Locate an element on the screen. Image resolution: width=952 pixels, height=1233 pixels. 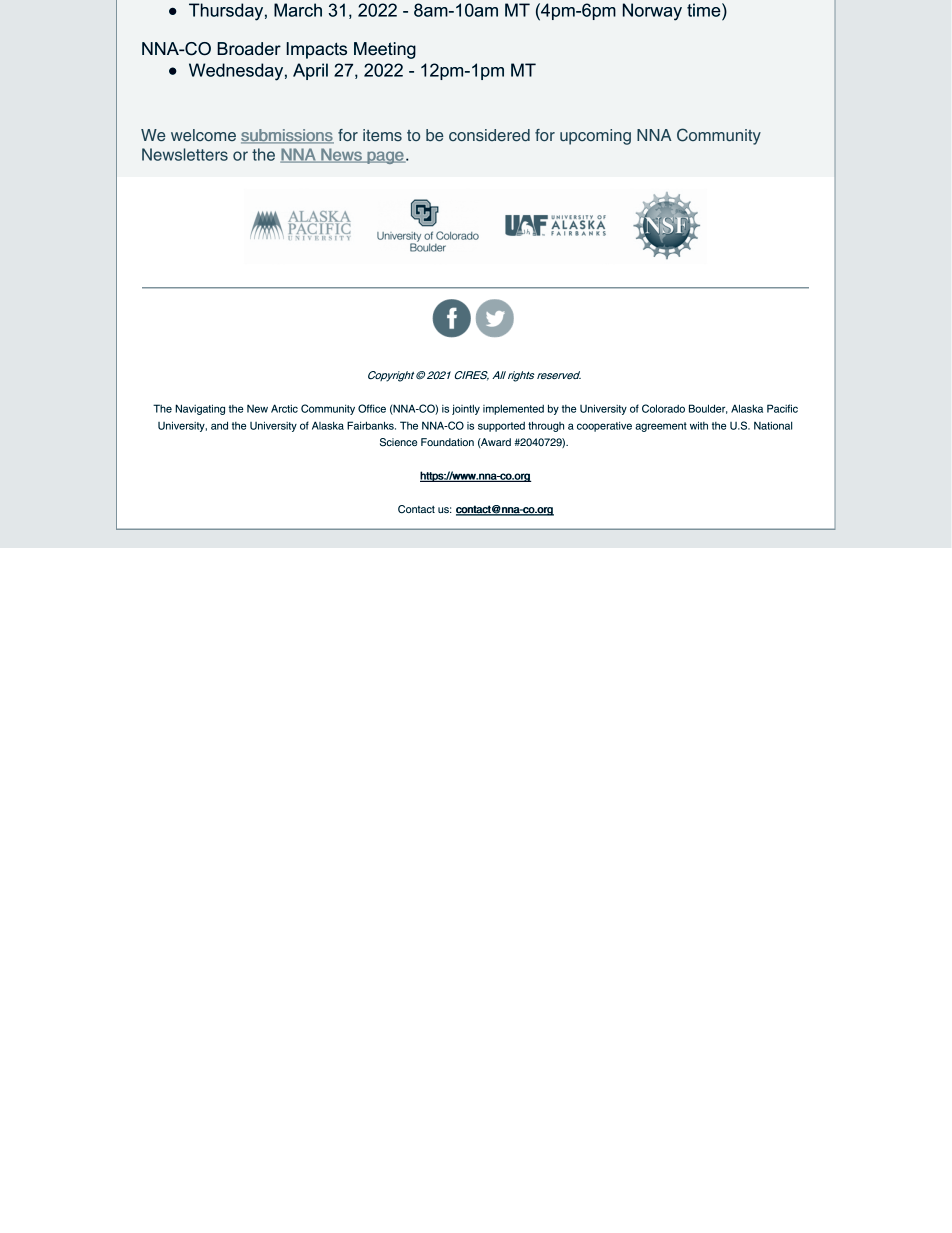
items is located at coordinates (382, 135).
